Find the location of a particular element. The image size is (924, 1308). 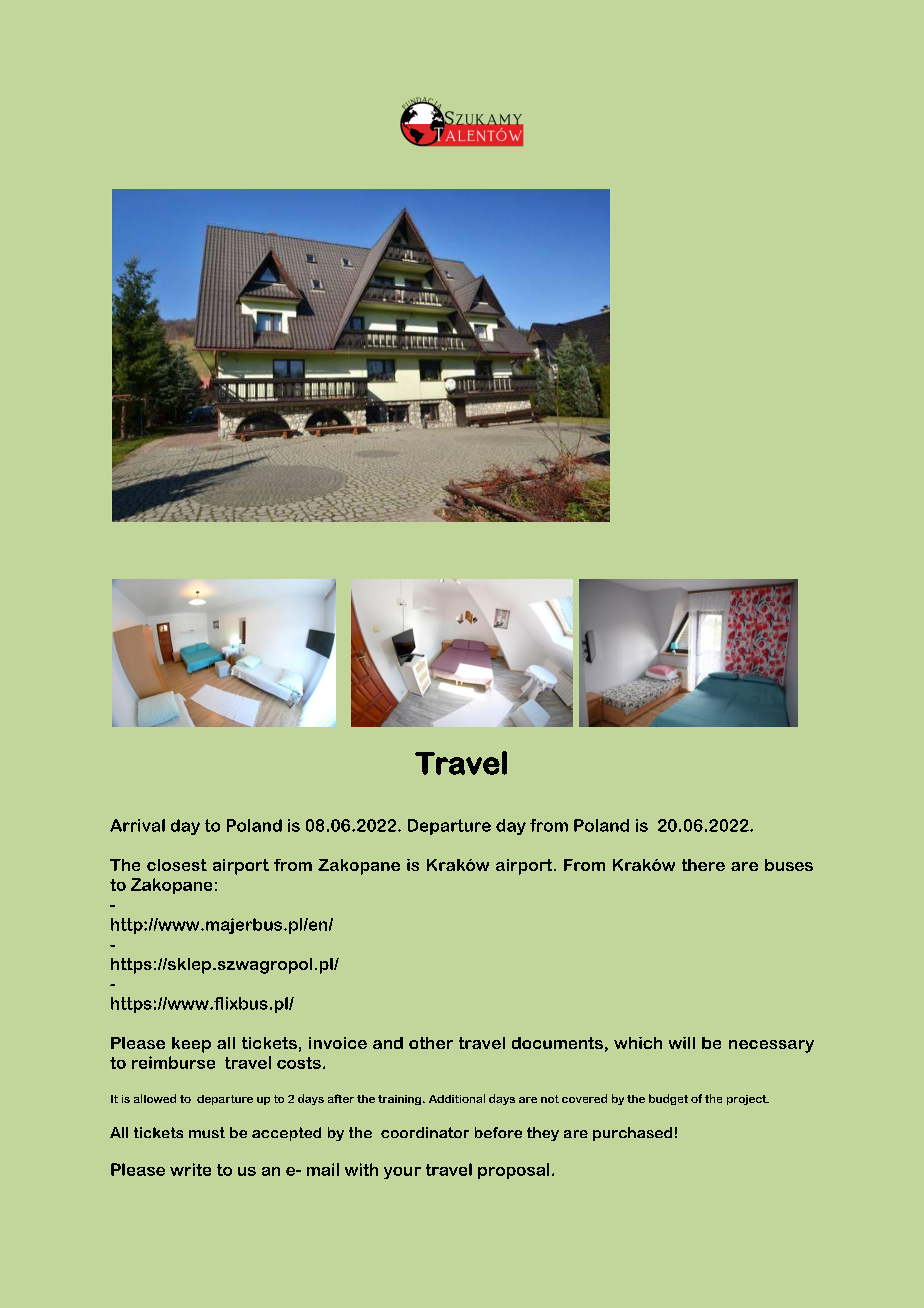

proposal is located at coordinates (513, 1171).
